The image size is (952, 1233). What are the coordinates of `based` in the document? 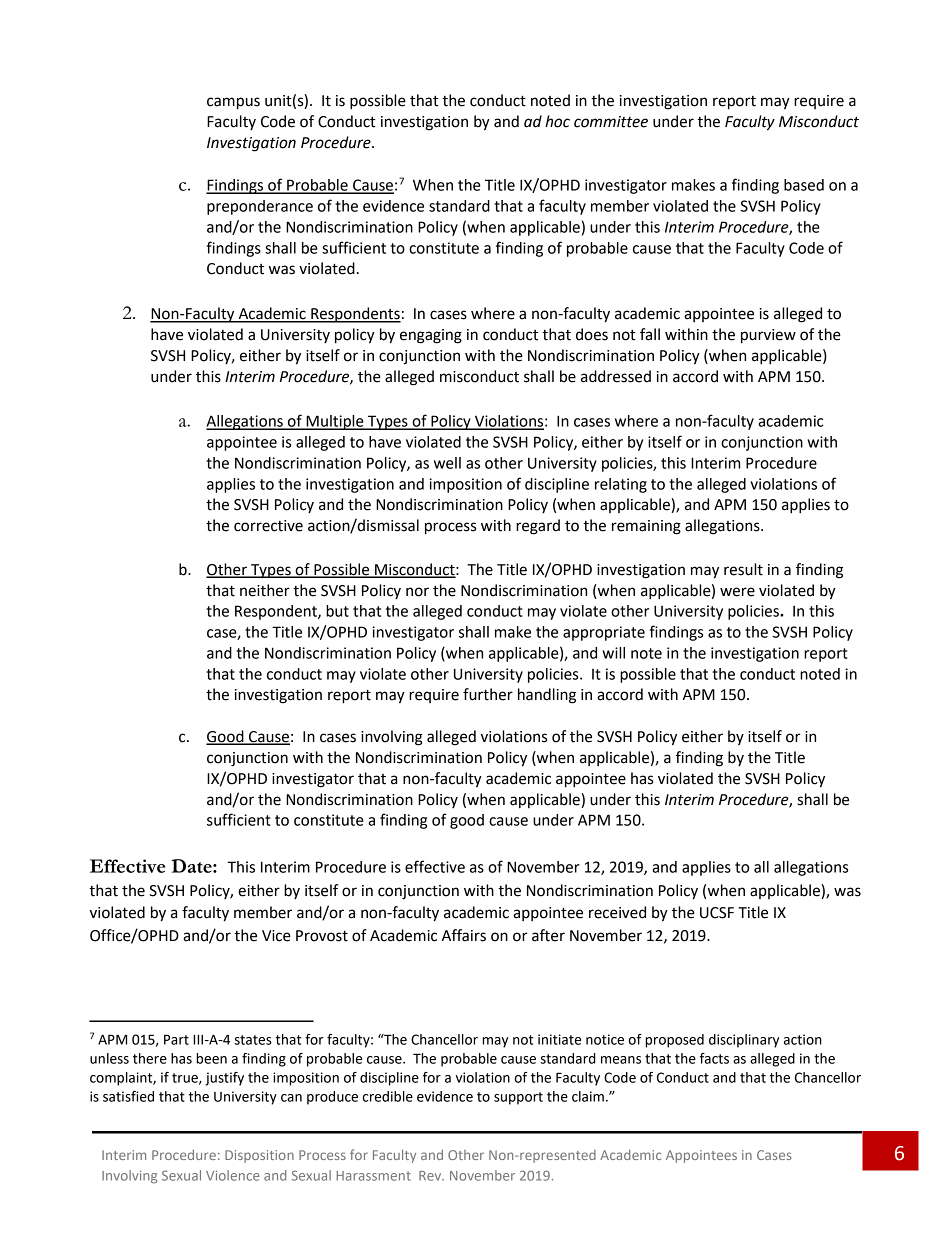 It's located at (804, 185).
